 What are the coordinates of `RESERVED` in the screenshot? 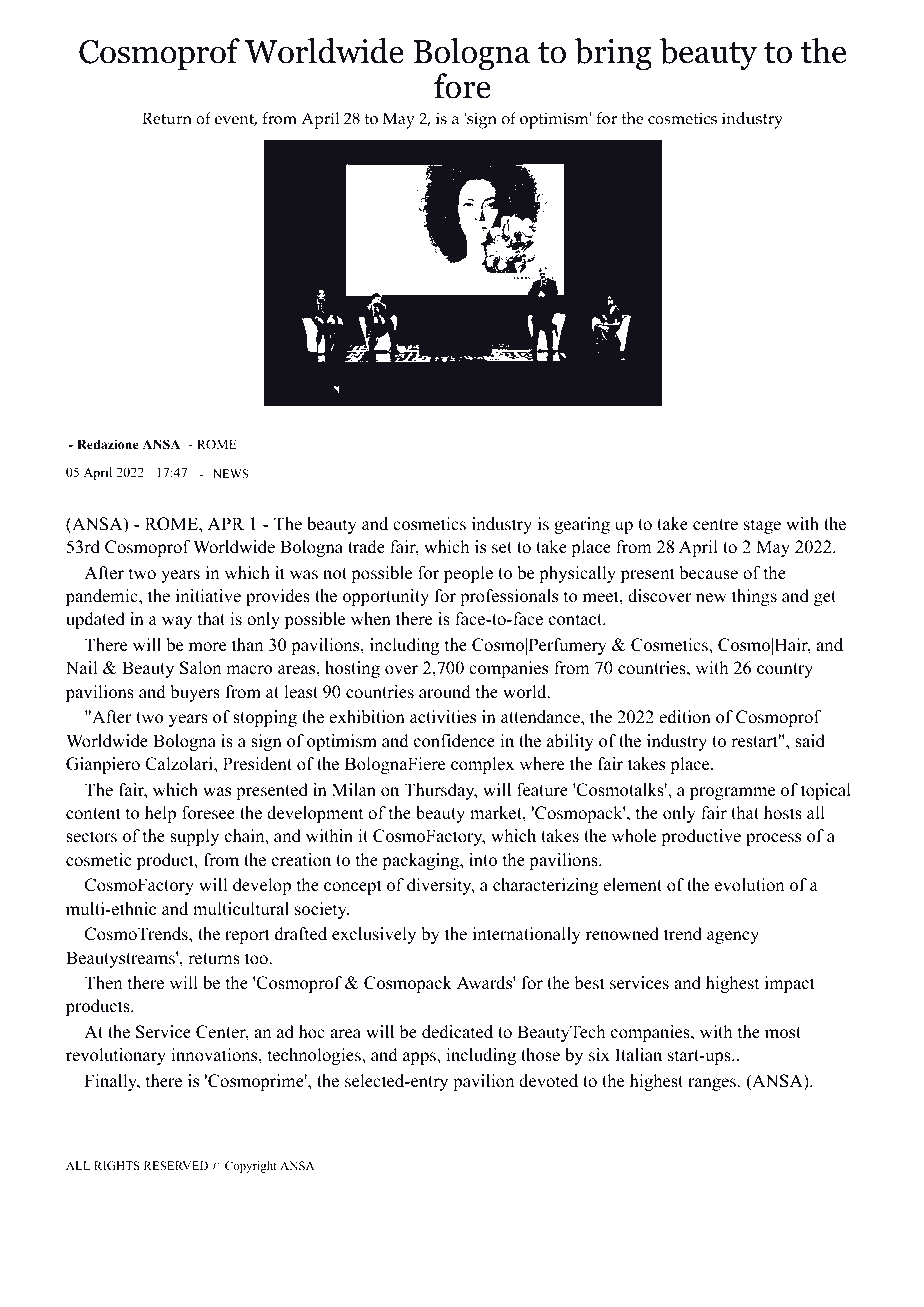 It's located at (176, 1165).
